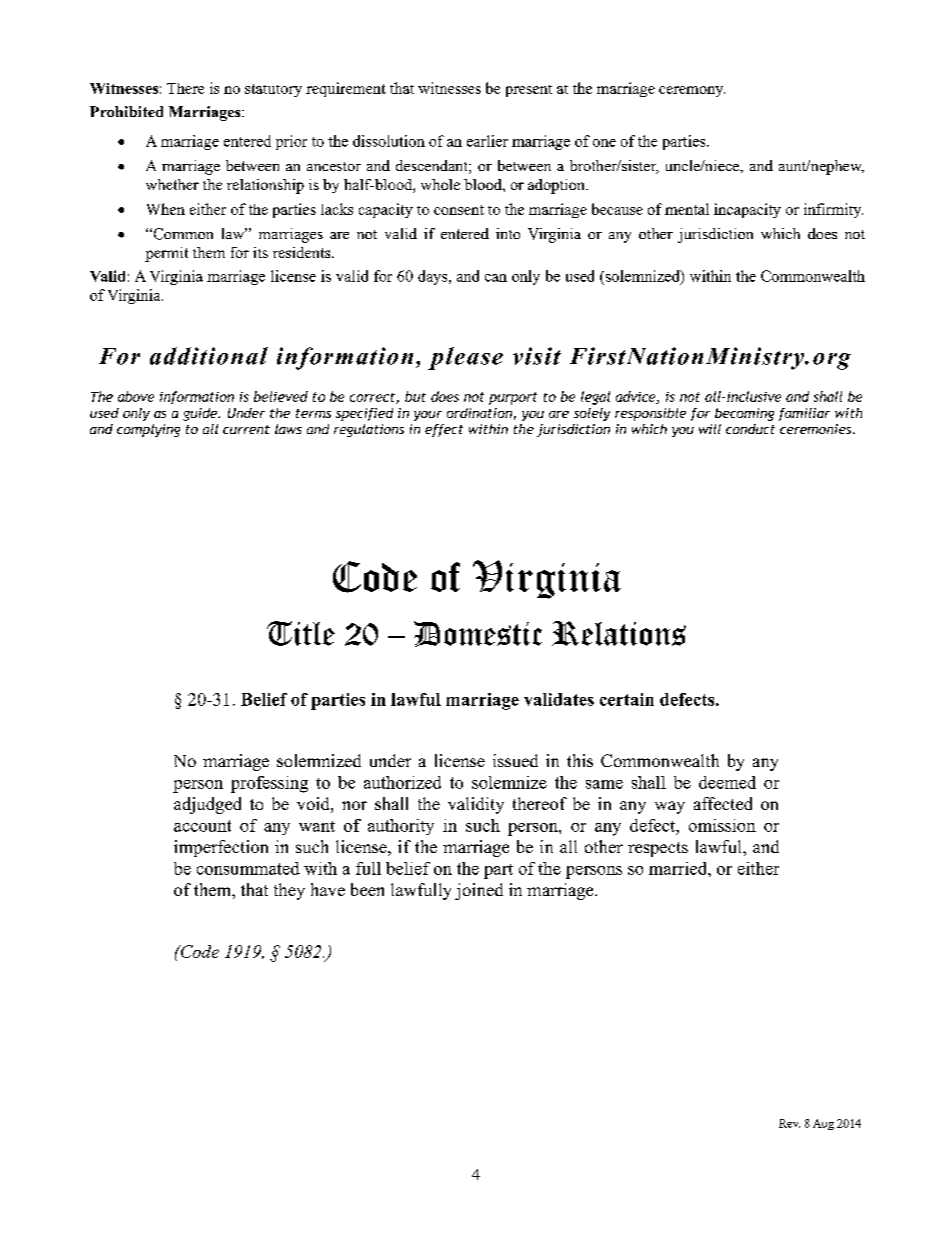 Image resolution: width=952 pixels, height=1233 pixels. What do you see at coordinates (246, 429) in the screenshot?
I see `current` at bounding box center [246, 429].
